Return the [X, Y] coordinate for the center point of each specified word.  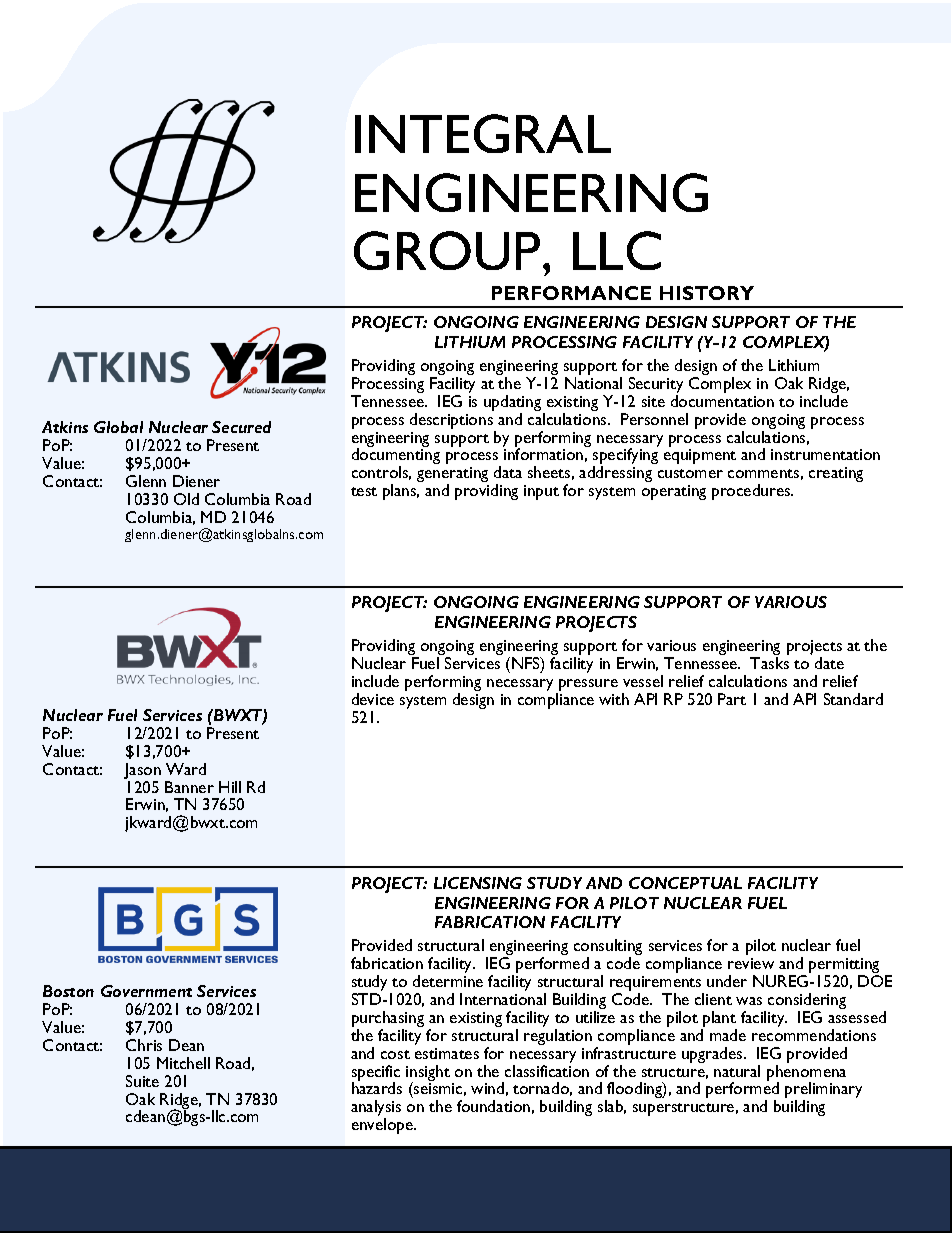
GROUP [447, 250]
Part [732, 699]
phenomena [806, 1074]
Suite [142, 1081]
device [373, 699]
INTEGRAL [483, 133]
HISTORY [707, 293]
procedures [752, 492]
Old [186, 499]
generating [452, 476]
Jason [142, 771]
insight [428, 1074]
